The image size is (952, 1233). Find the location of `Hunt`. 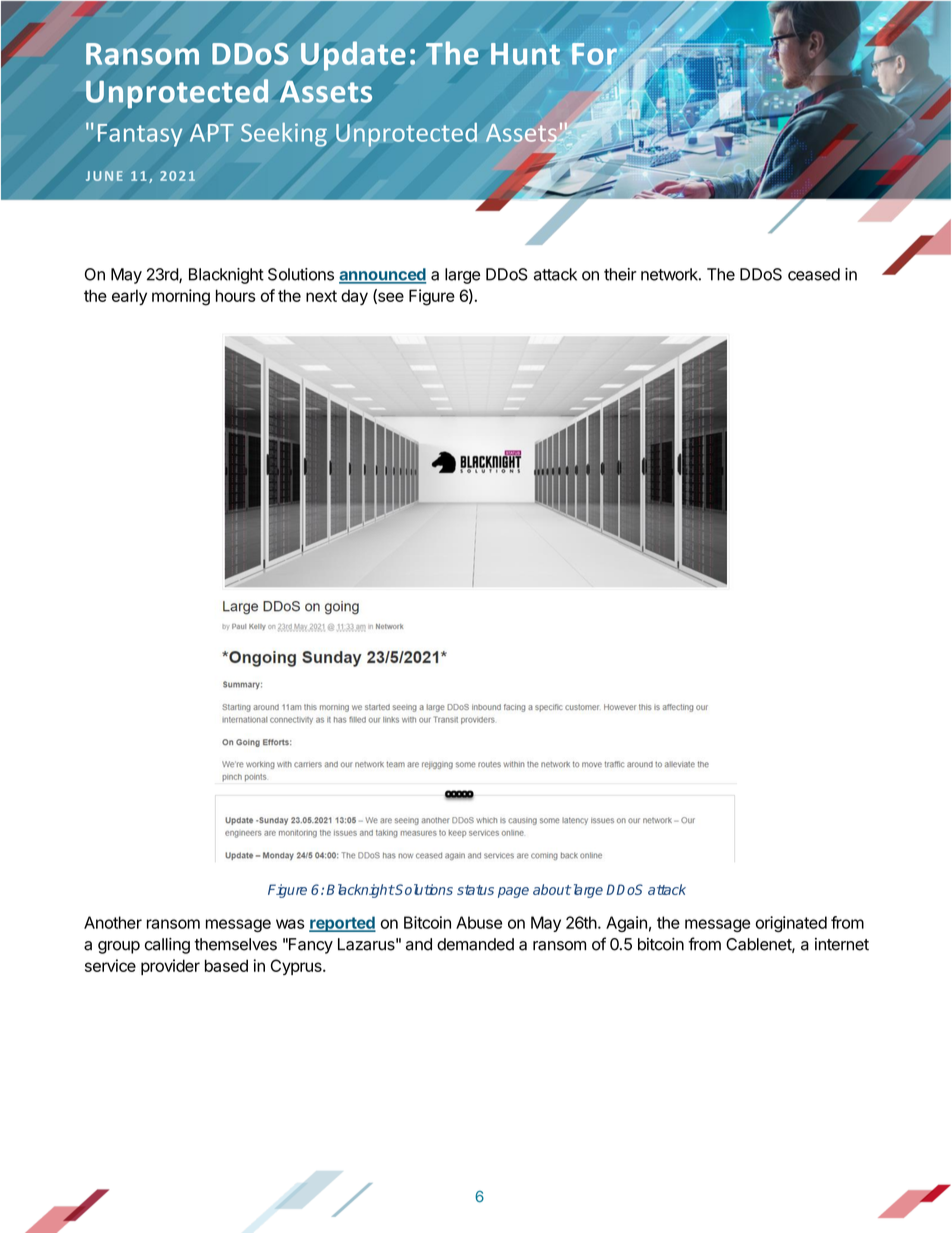

Hunt is located at coordinates (525, 54).
